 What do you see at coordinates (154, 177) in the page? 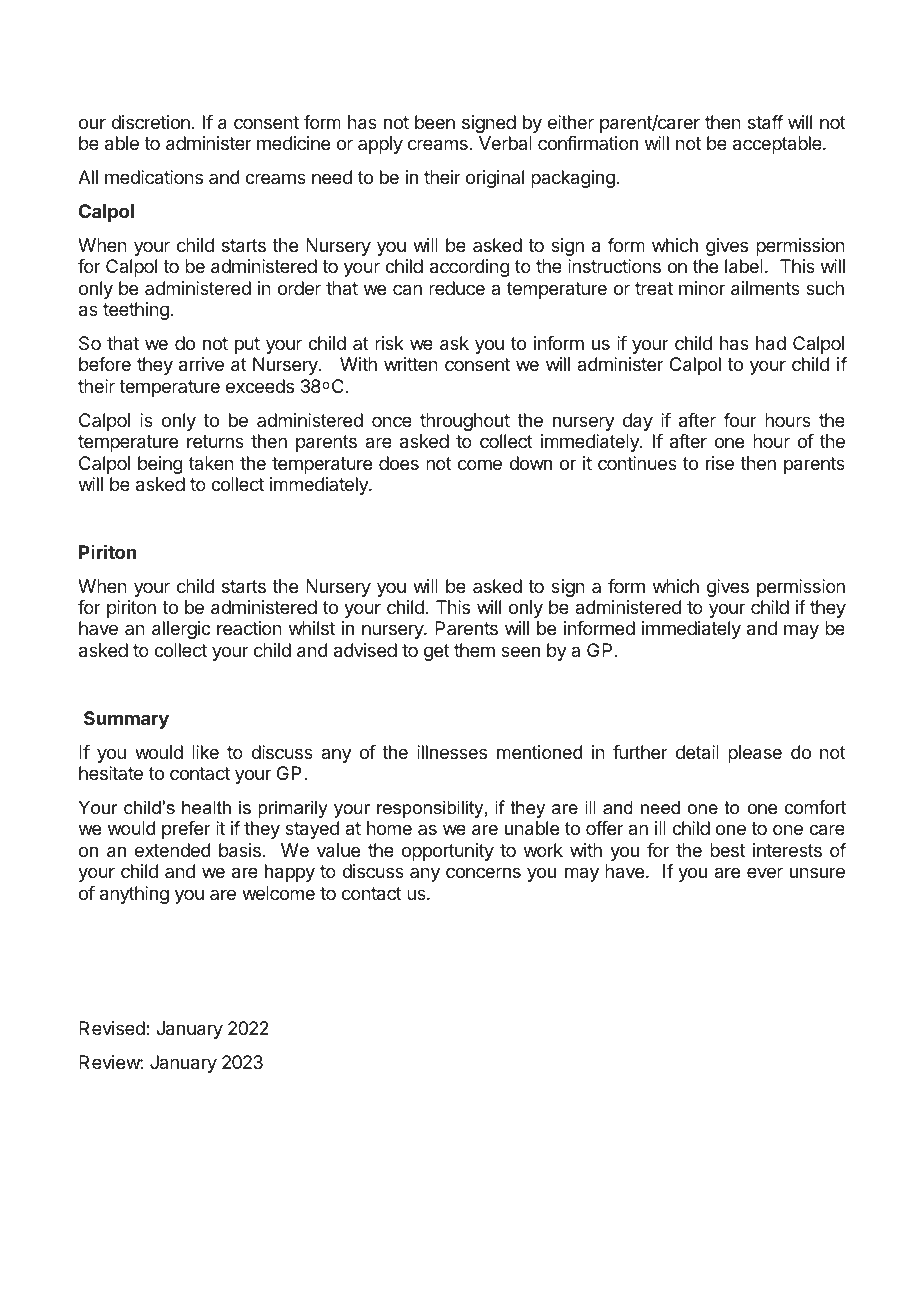
I see `medications` at bounding box center [154, 177].
